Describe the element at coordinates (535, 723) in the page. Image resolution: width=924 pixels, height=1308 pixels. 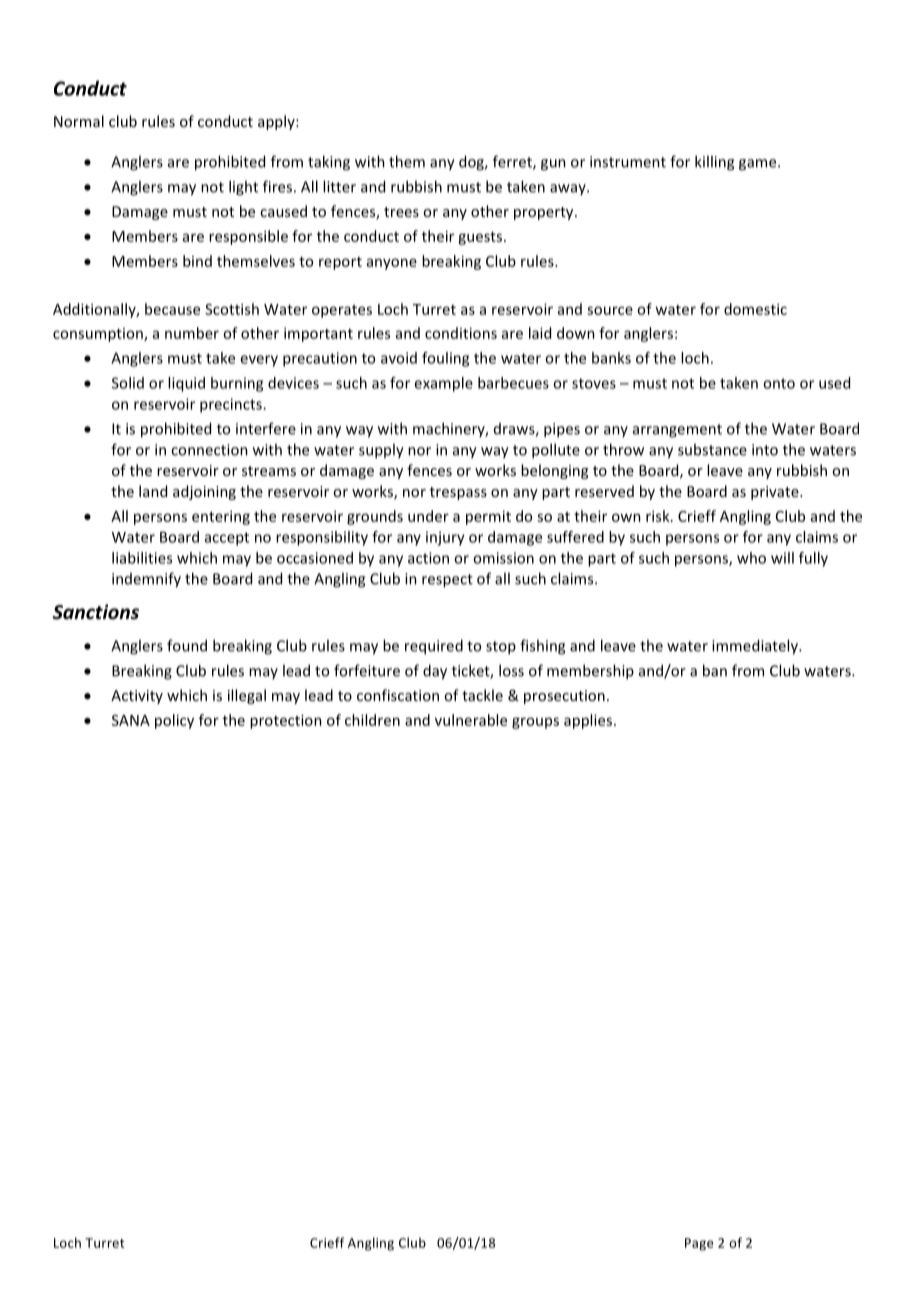
I see `groups` at that location.
